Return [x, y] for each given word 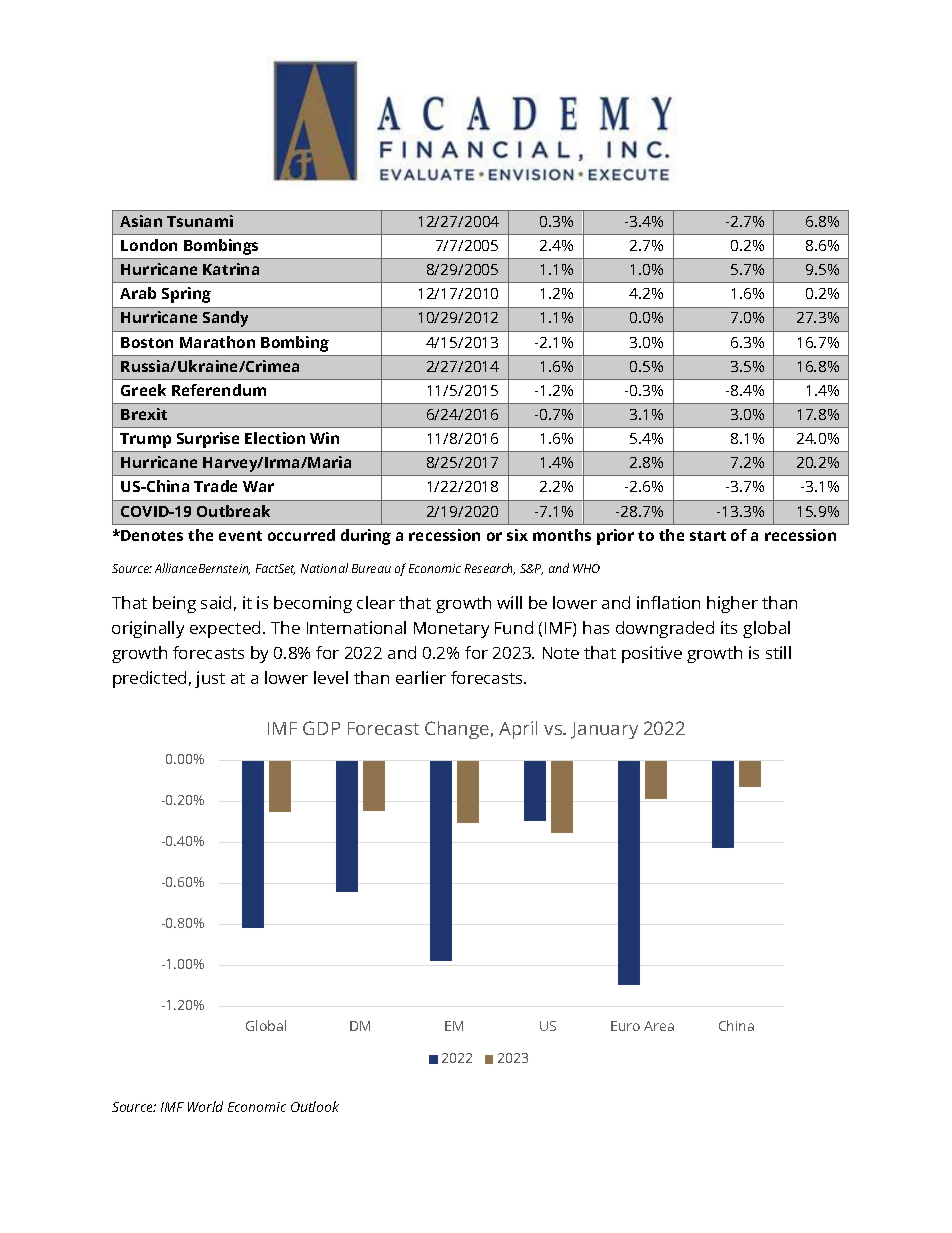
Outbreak [233, 511]
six [517, 535]
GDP [321, 728]
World [205, 1106]
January [604, 730]
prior [615, 537]
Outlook [315, 1106]
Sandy [225, 319]
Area [659, 1026]
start [708, 536]
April [518, 730]
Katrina [231, 269]
